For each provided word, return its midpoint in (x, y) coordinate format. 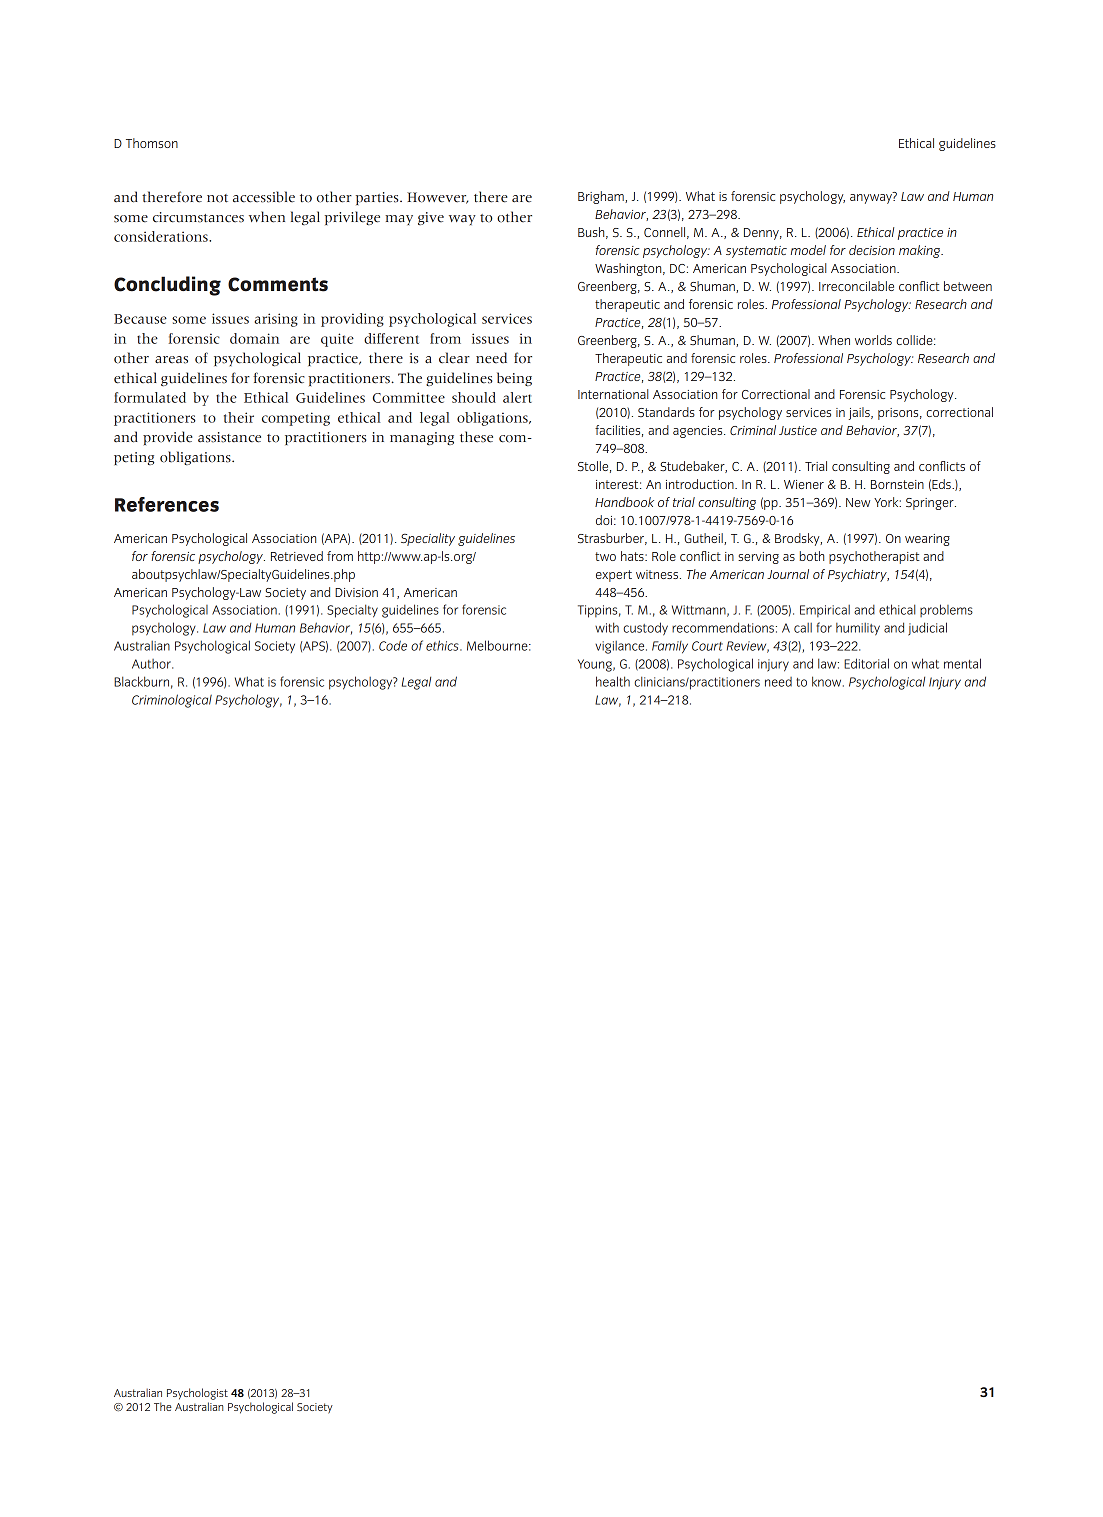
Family (670, 647)
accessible (264, 197)
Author (152, 664)
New (858, 502)
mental (962, 663)
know (828, 681)
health (613, 681)
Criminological (172, 701)
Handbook (624, 502)
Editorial (866, 663)
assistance (229, 437)
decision (872, 250)
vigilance (621, 647)
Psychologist (197, 1394)
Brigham (602, 197)
